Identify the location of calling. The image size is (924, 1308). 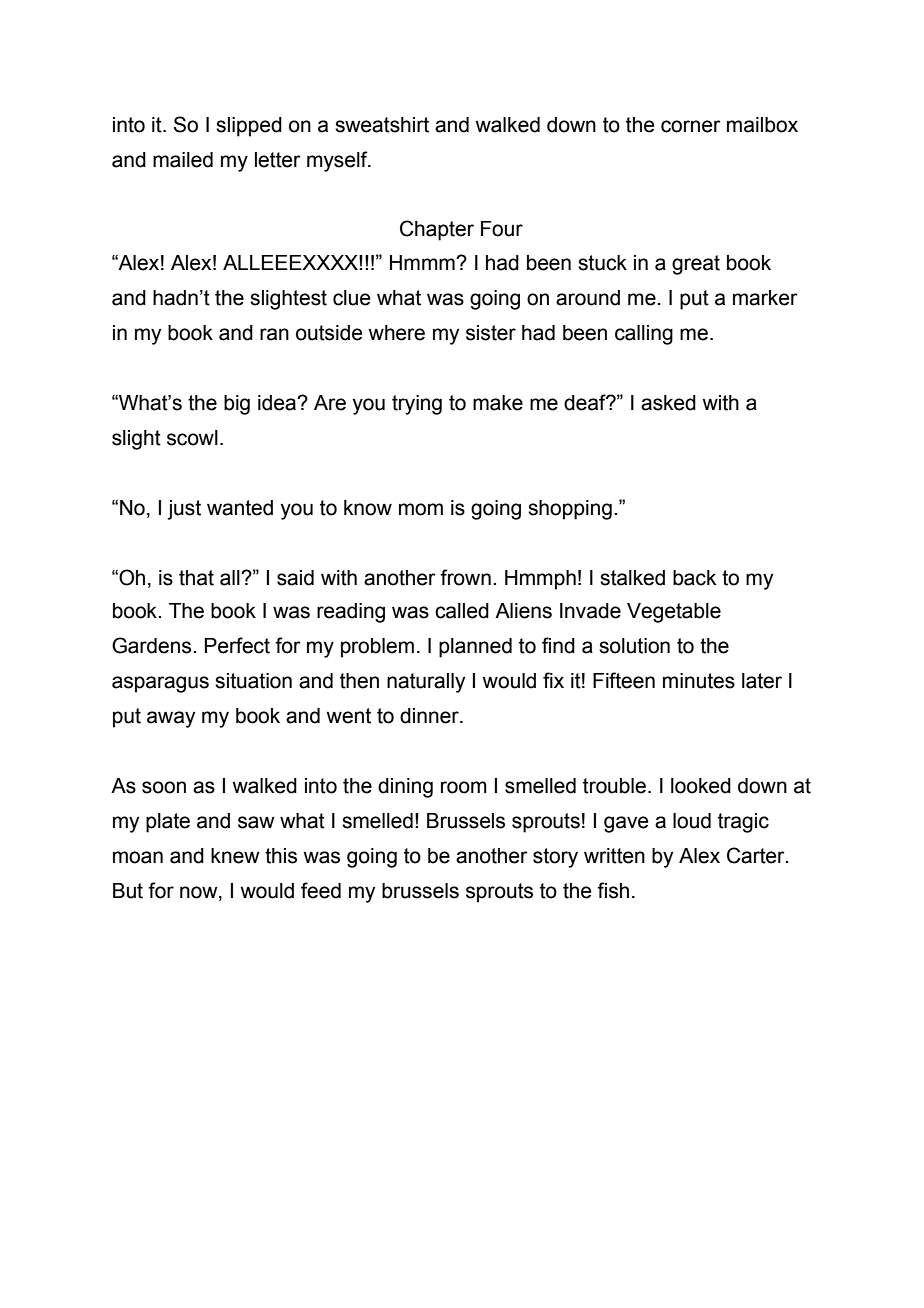
(644, 335).
